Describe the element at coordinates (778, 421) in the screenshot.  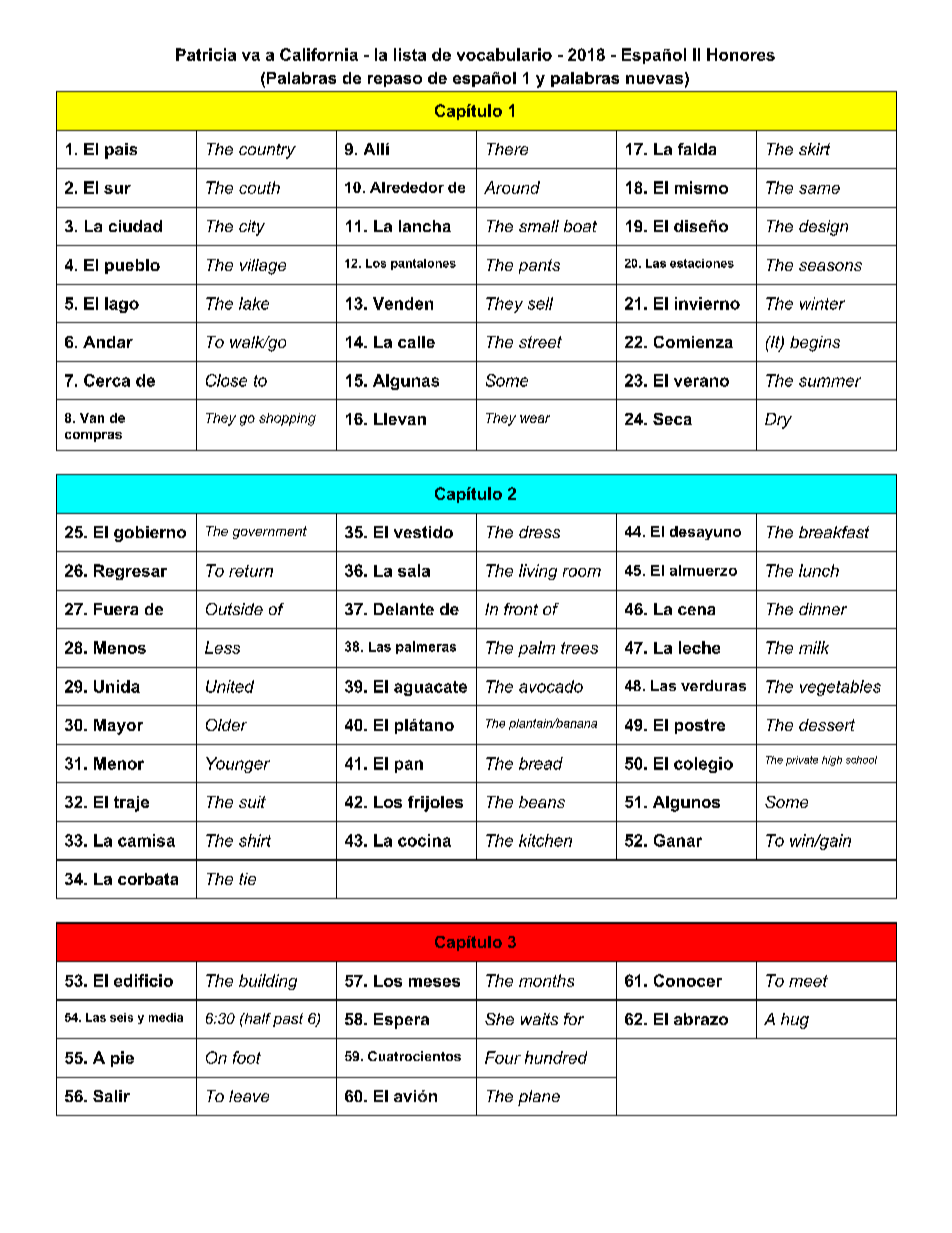
I see `Dry` at that location.
